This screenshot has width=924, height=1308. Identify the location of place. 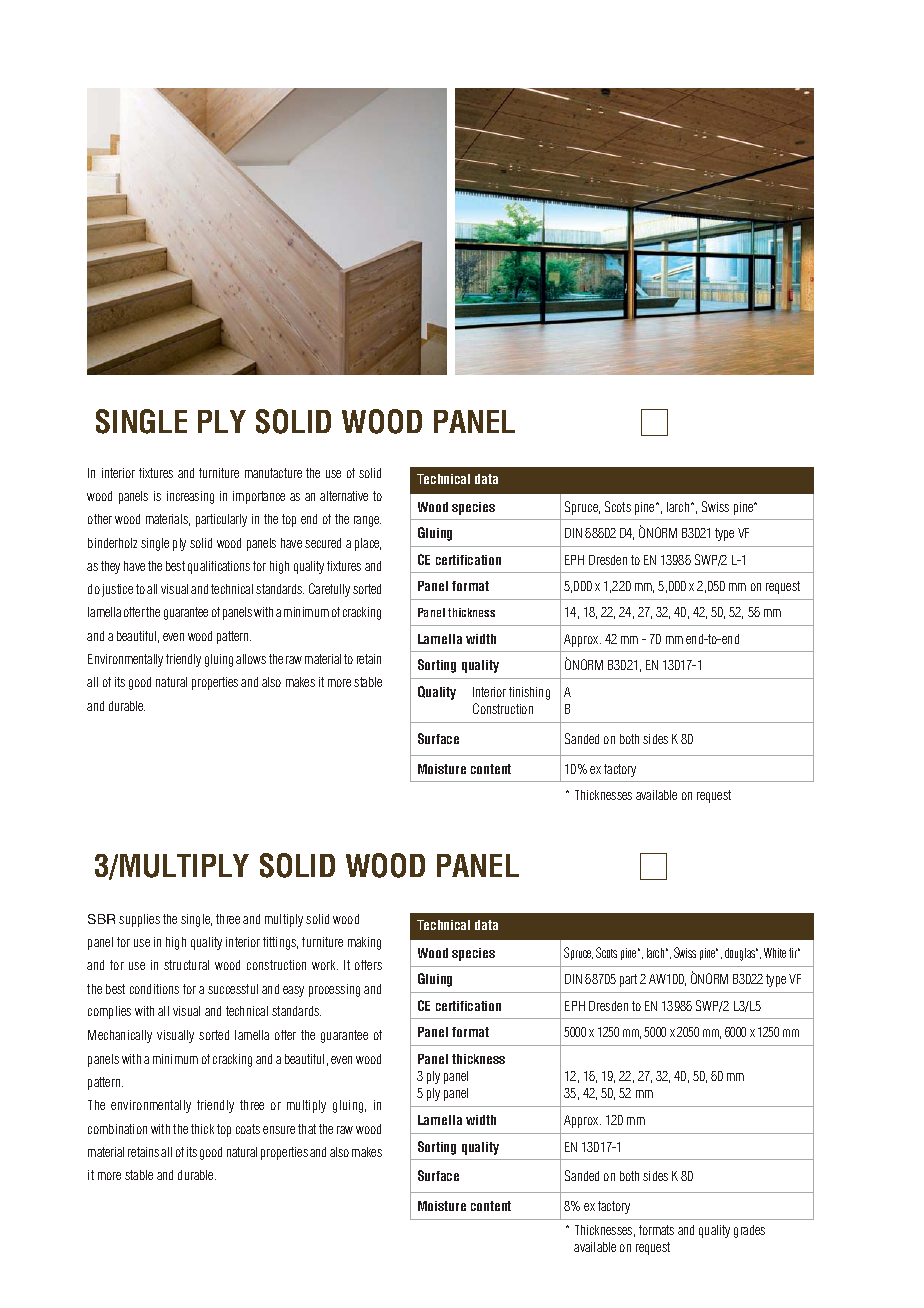
(368, 544).
